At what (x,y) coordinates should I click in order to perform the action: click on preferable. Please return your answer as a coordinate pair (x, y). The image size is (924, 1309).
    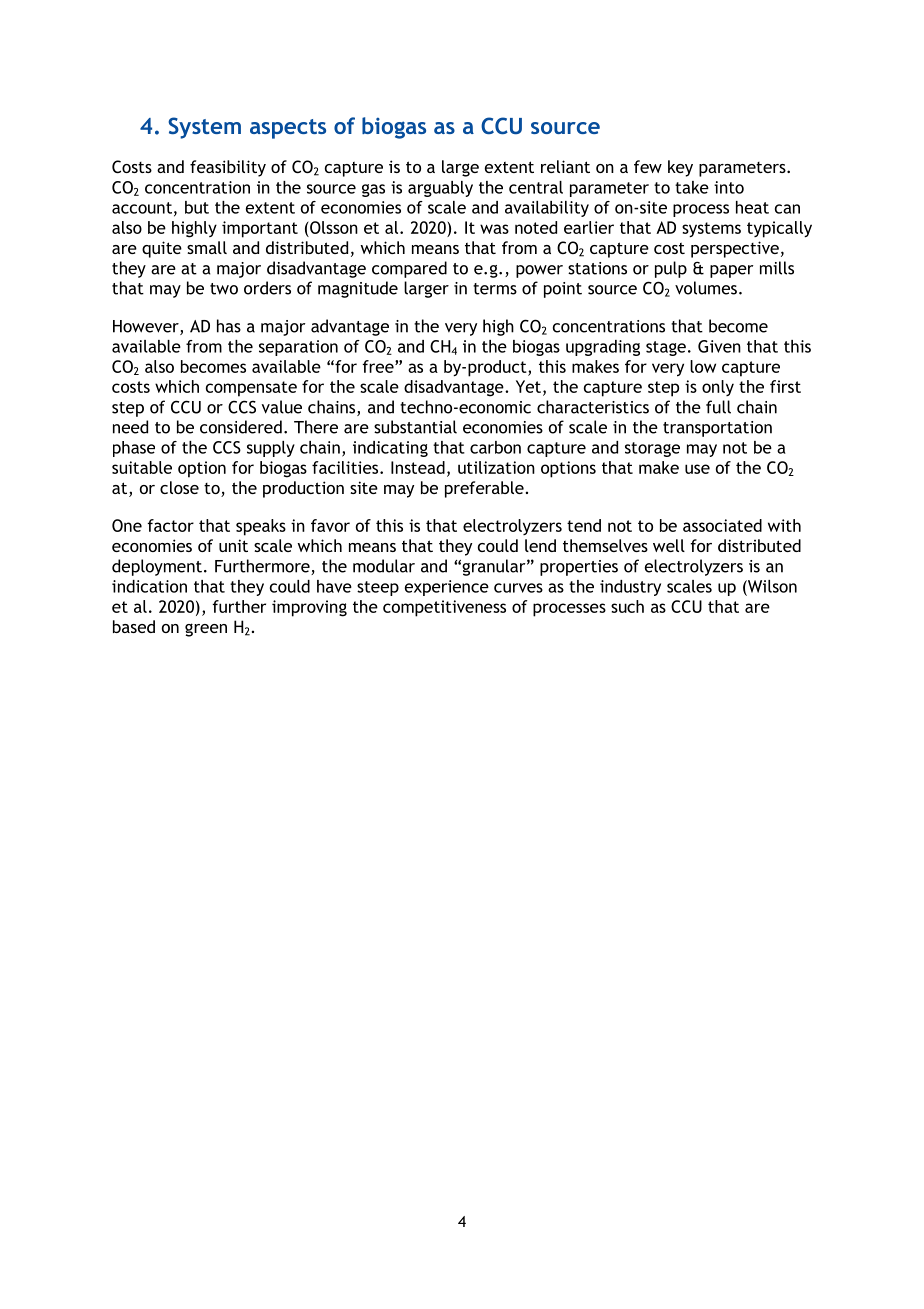
    Looking at the image, I should click on (484, 489).
